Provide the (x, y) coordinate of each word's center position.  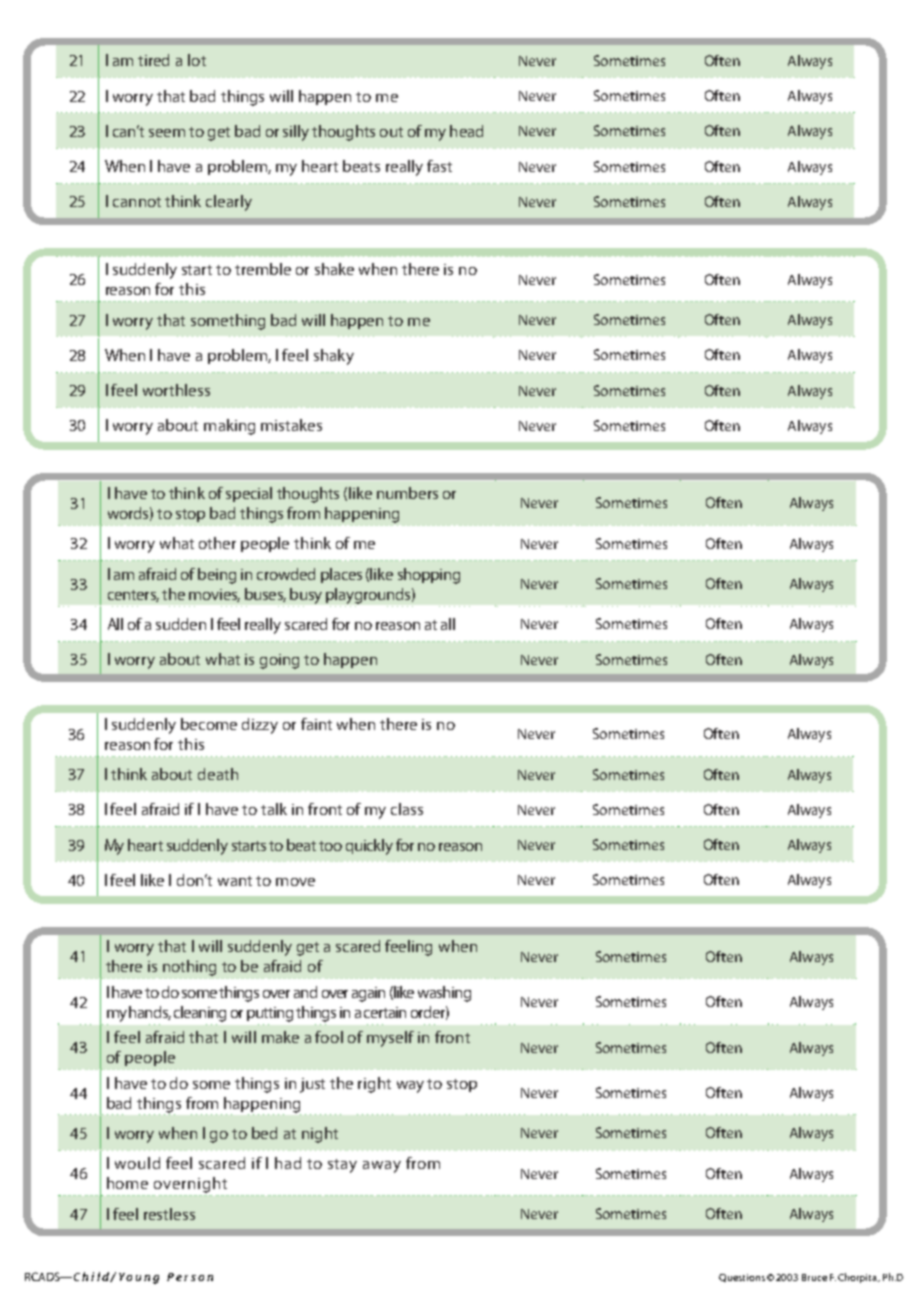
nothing (189, 968)
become (209, 724)
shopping (429, 576)
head (466, 131)
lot (197, 60)
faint (316, 724)
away (382, 1167)
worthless (176, 390)
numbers (407, 493)
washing (444, 994)
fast (439, 166)
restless (169, 1214)
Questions (742, 1278)
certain (385, 1012)
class (407, 809)
